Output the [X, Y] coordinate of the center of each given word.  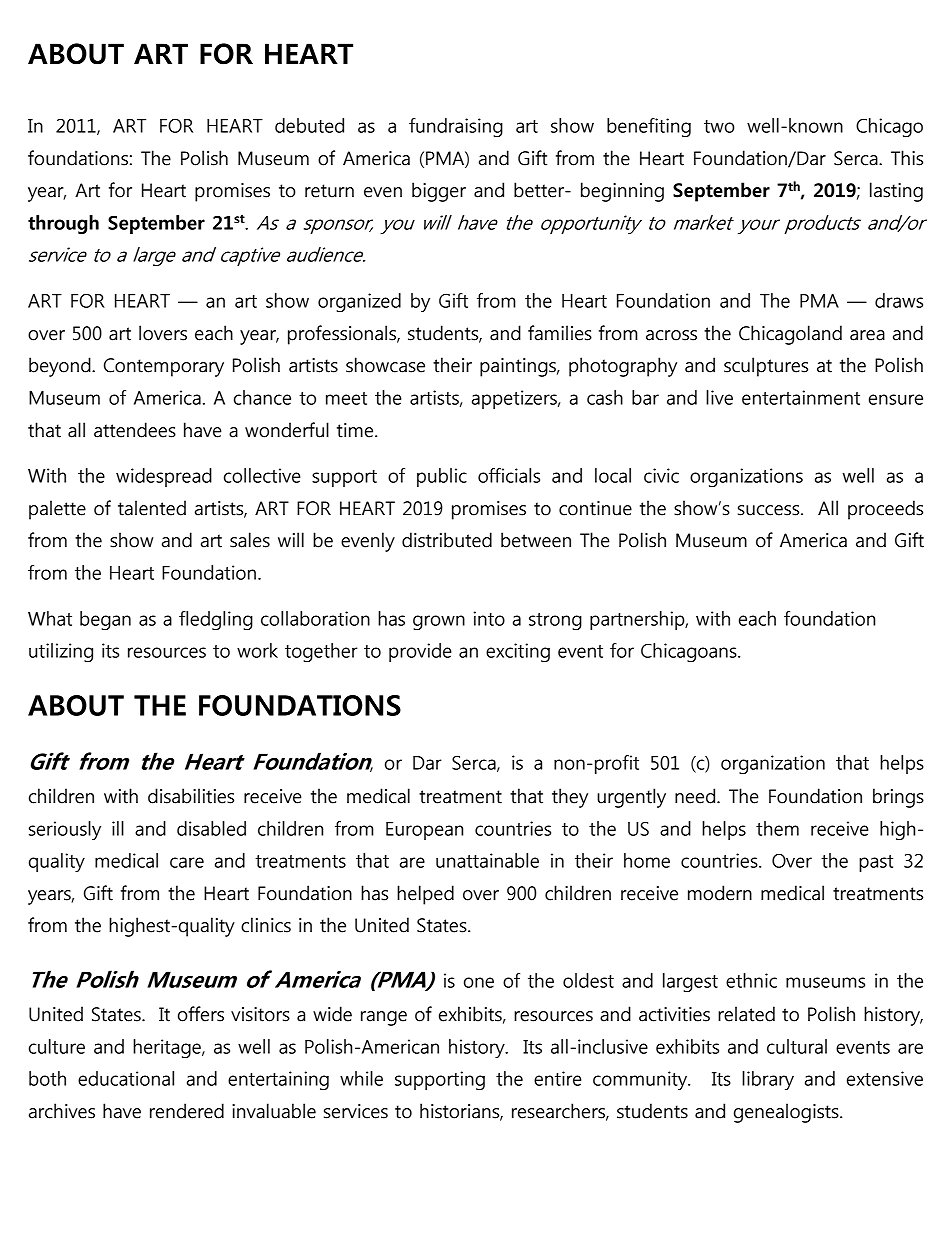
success [770, 510]
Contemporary [164, 367]
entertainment [801, 397]
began [105, 620]
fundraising [456, 127]
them [777, 828]
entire [557, 1078]
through [63, 224]
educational [126, 1078]
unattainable [487, 860]
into [489, 618]
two [719, 126]
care [187, 862]
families [560, 333]
